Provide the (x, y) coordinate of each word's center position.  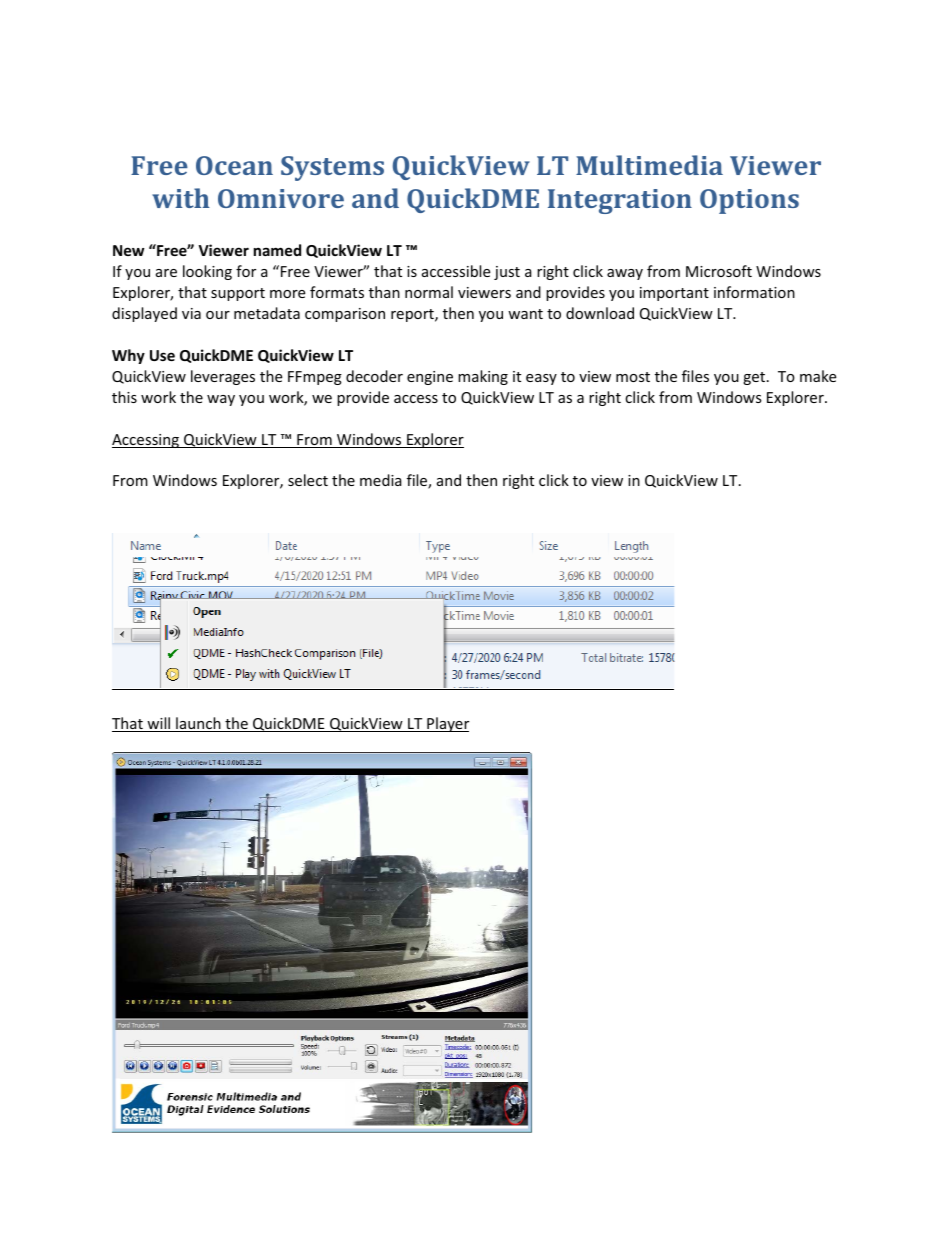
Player (447, 724)
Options (749, 201)
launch (198, 724)
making (483, 377)
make (818, 376)
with (181, 198)
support (238, 294)
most (633, 377)
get (755, 378)
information (754, 292)
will (159, 724)
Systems (332, 168)
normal (429, 292)
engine (430, 378)
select (308, 480)
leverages (223, 377)
